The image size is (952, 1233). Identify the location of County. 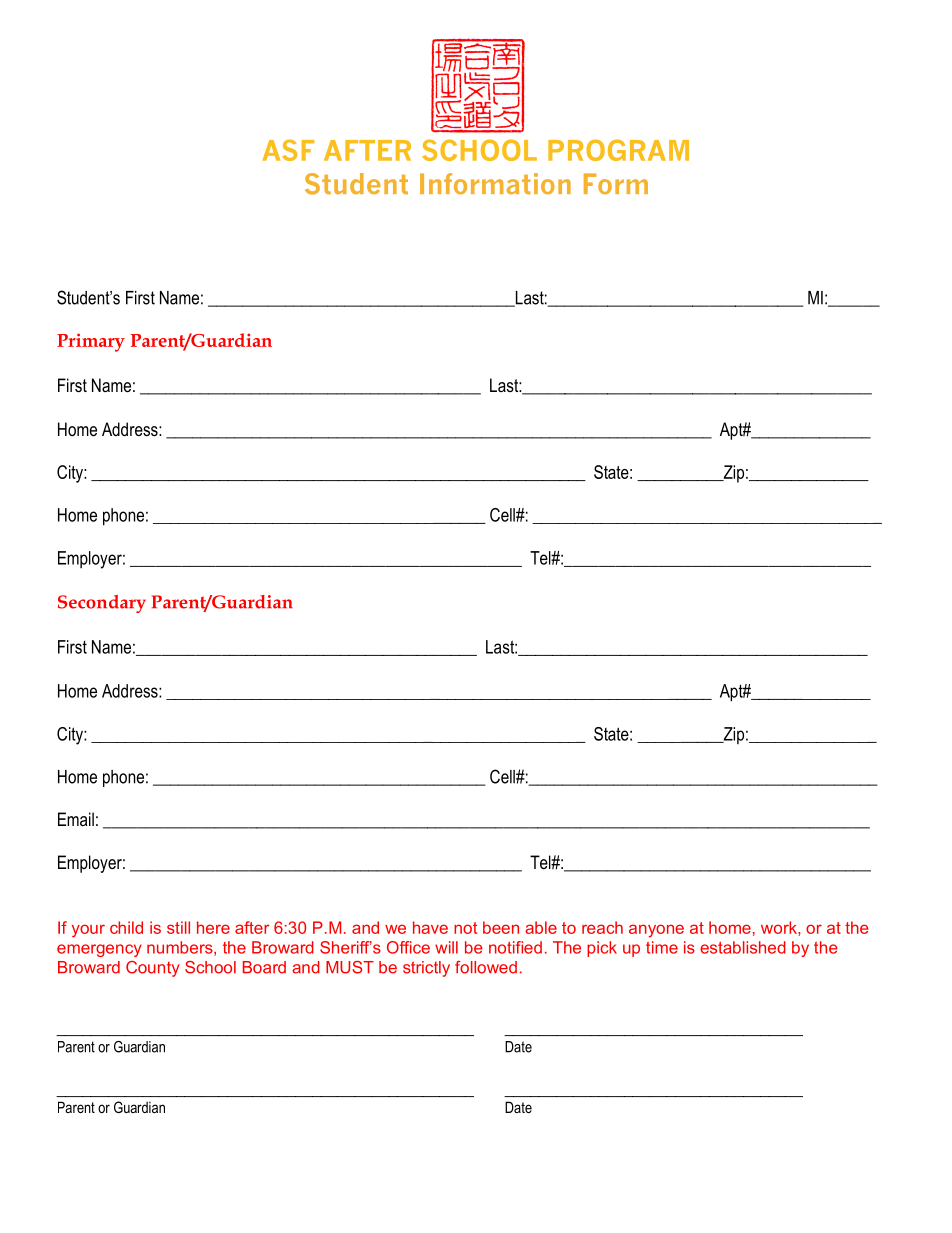
(153, 969).
